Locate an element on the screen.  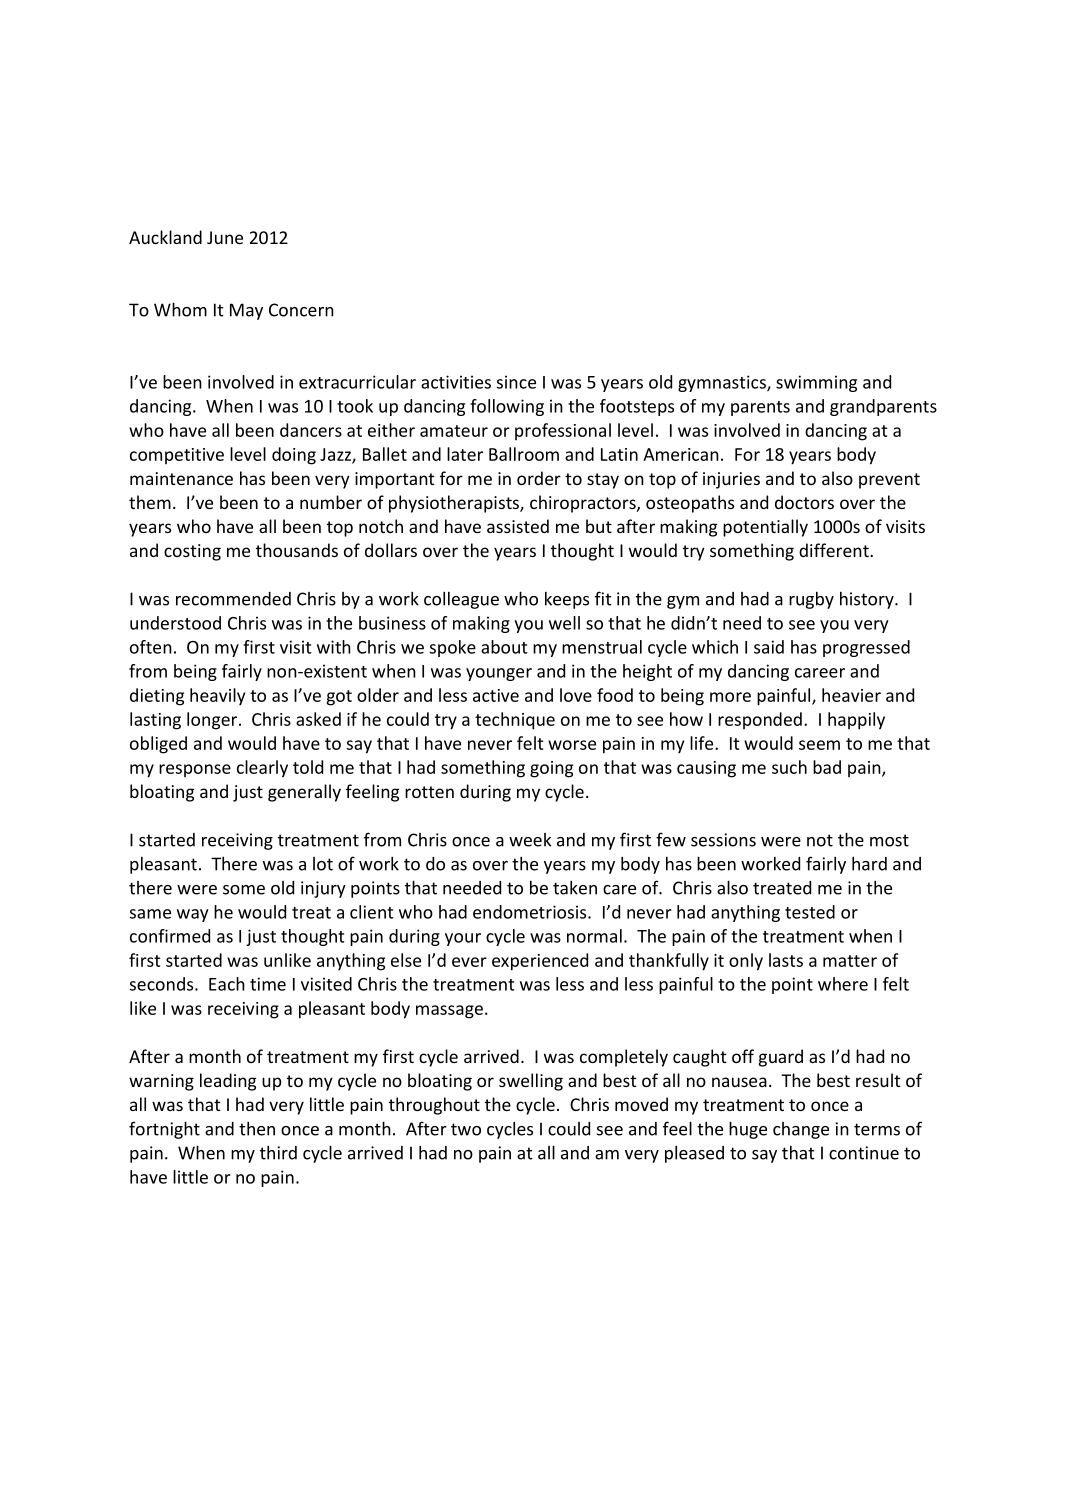
heavier is located at coordinates (851, 695).
